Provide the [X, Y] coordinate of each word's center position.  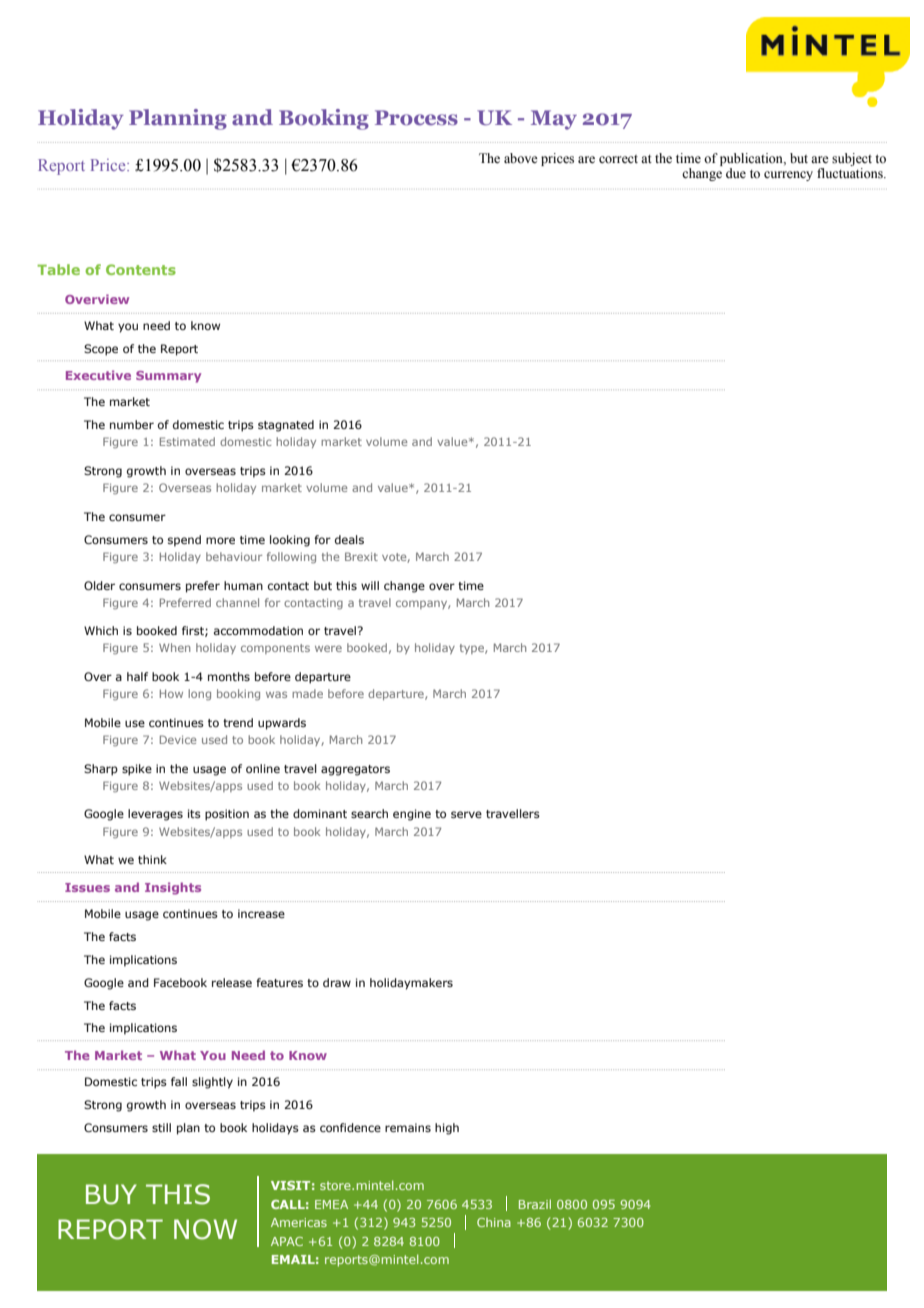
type [473, 649]
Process [416, 117]
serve [466, 814]
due [736, 173]
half [137, 676]
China [494, 1222]
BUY [111, 1194]
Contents [141, 269]
